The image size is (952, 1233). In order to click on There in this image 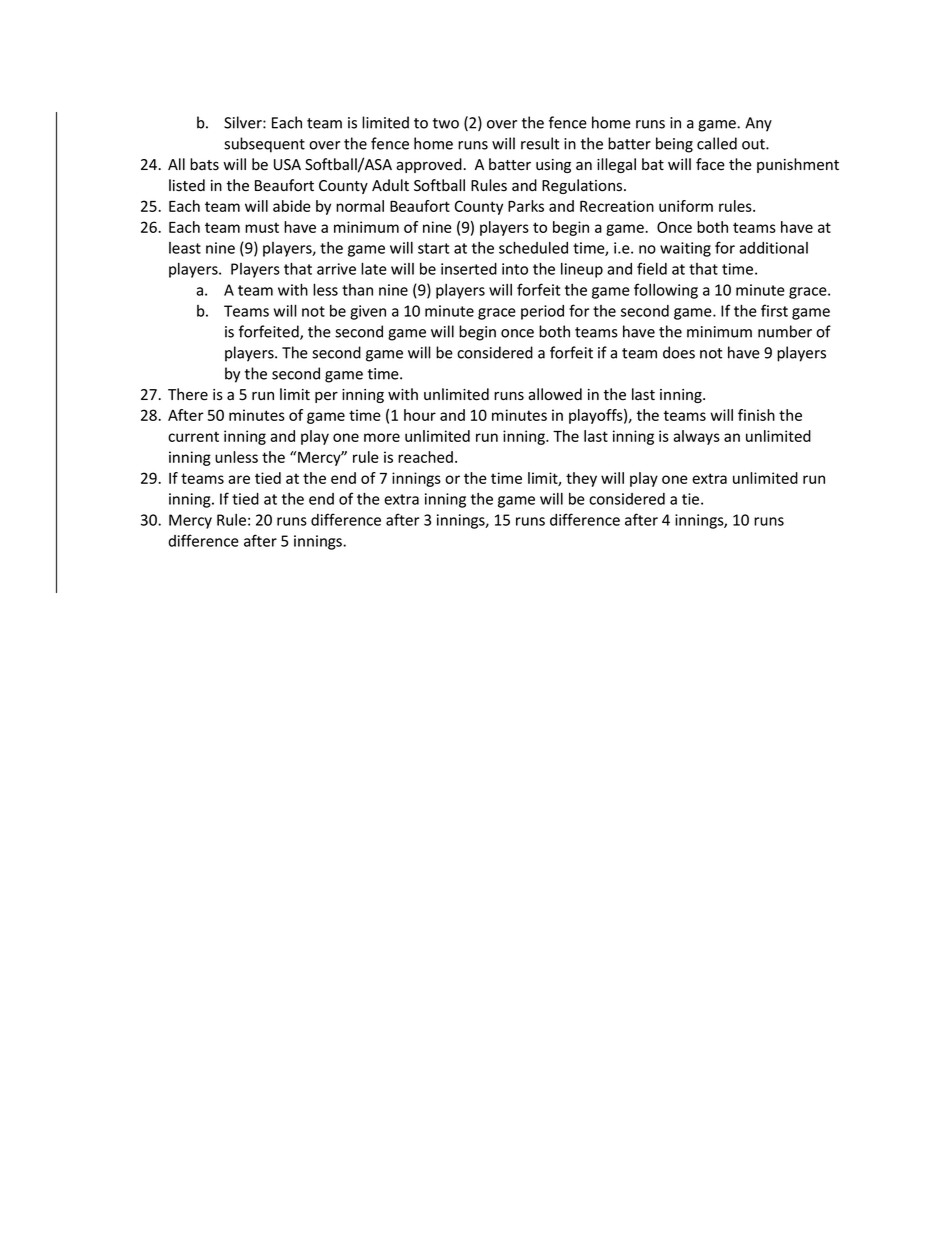, I will do `click(188, 394)`.
